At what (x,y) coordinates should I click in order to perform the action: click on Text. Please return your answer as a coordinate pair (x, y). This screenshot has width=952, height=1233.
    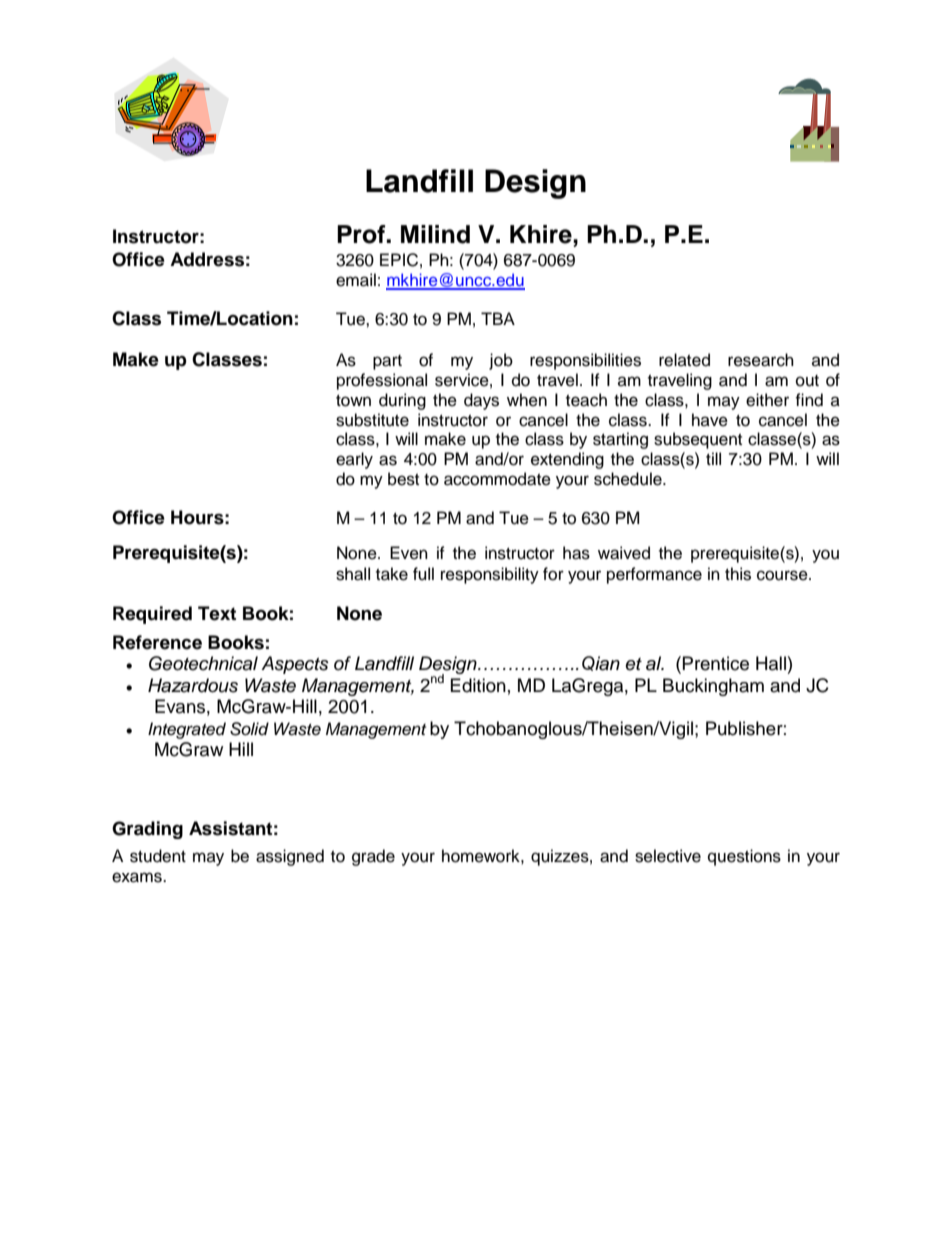
    Looking at the image, I should click on (217, 613).
